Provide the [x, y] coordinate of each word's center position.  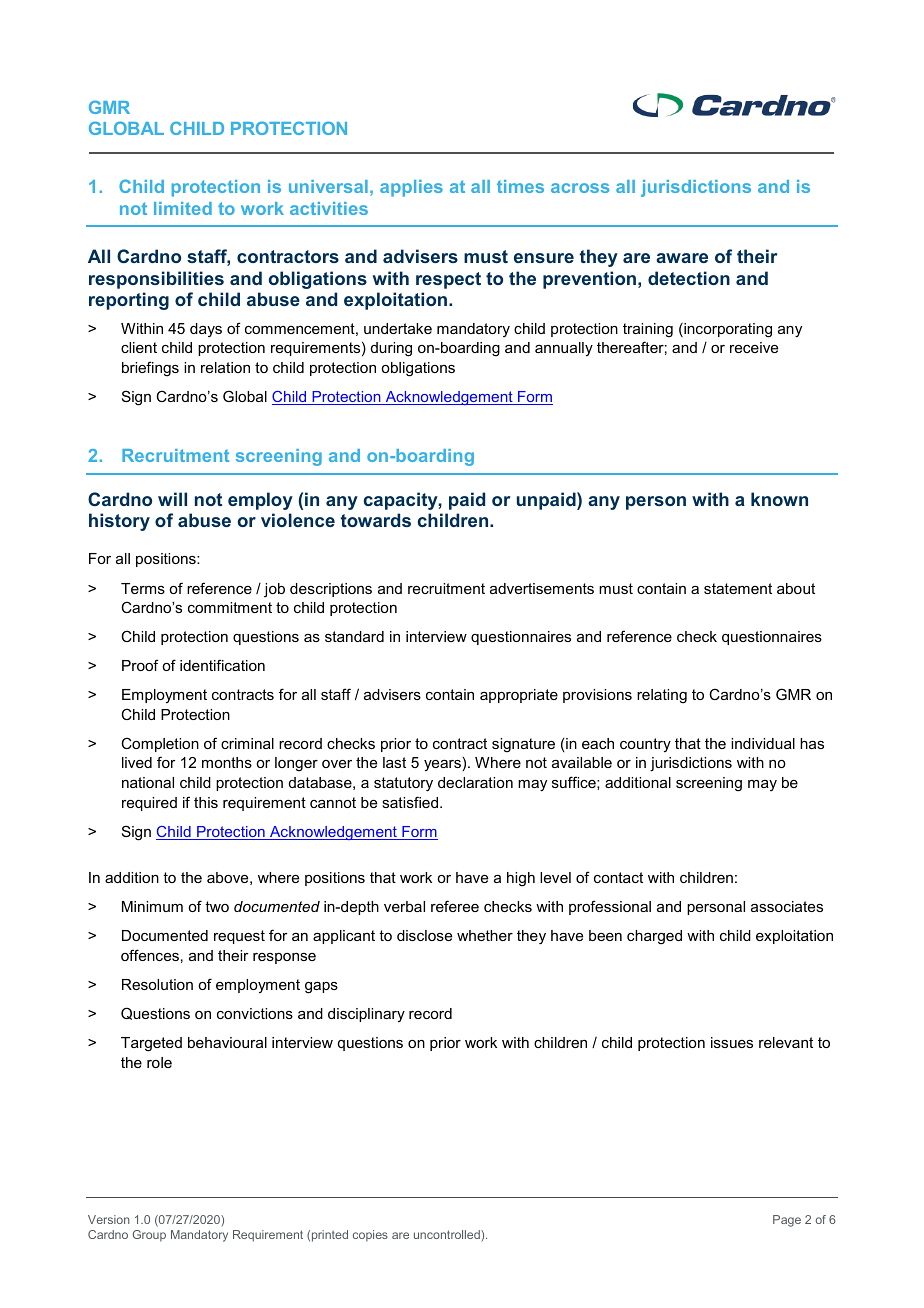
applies [411, 188]
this [206, 802]
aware [682, 258]
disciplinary [366, 1015]
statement [738, 588]
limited [183, 208]
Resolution [157, 984]
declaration [475, 782]
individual [763, 743]
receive [754, 347]
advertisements [542, 588]
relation [225, 367]
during [391, 349]
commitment [230, 607]
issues [732, 1042]
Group [149, 1236]
